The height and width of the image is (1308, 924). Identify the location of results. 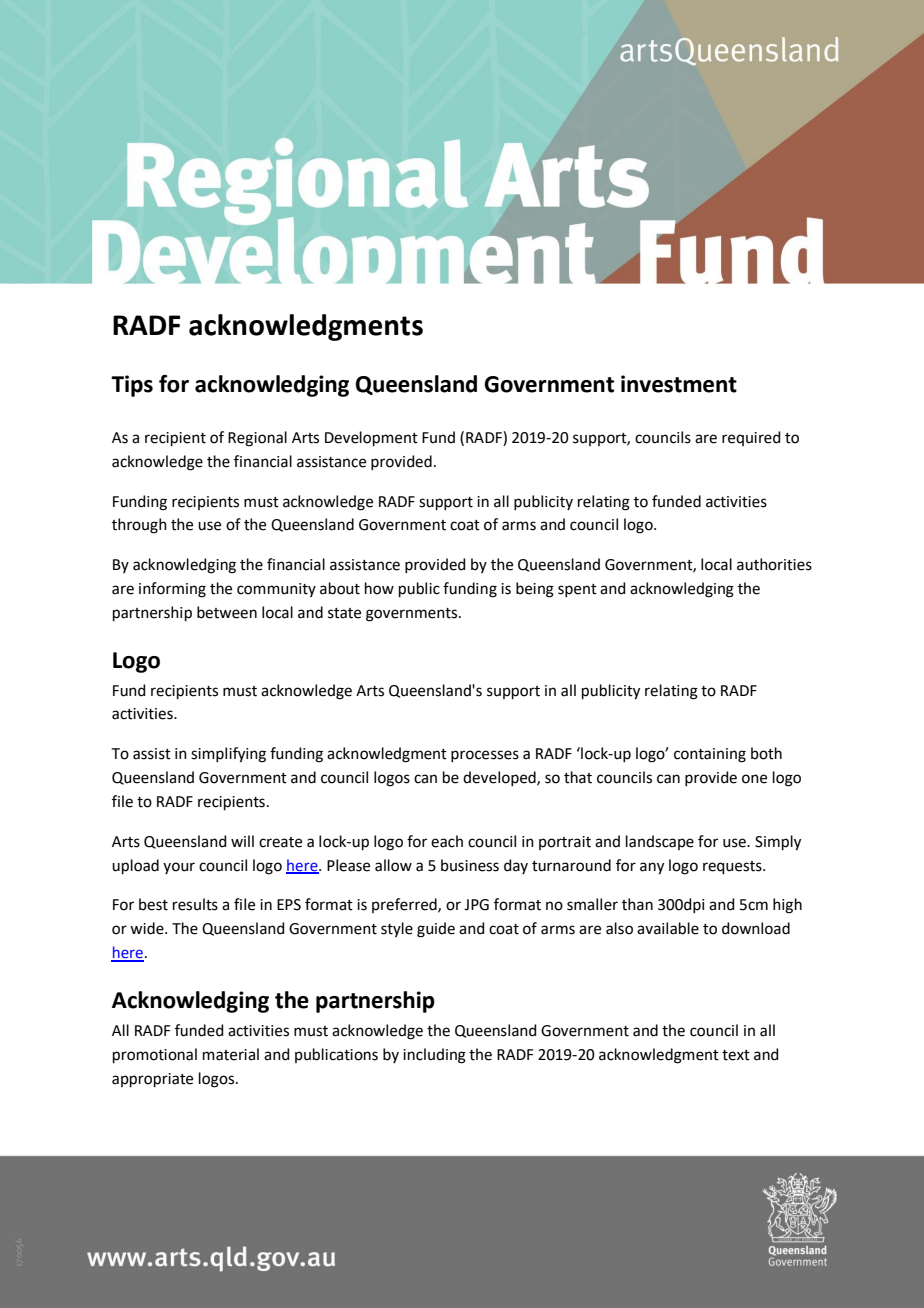
(195, 904).
